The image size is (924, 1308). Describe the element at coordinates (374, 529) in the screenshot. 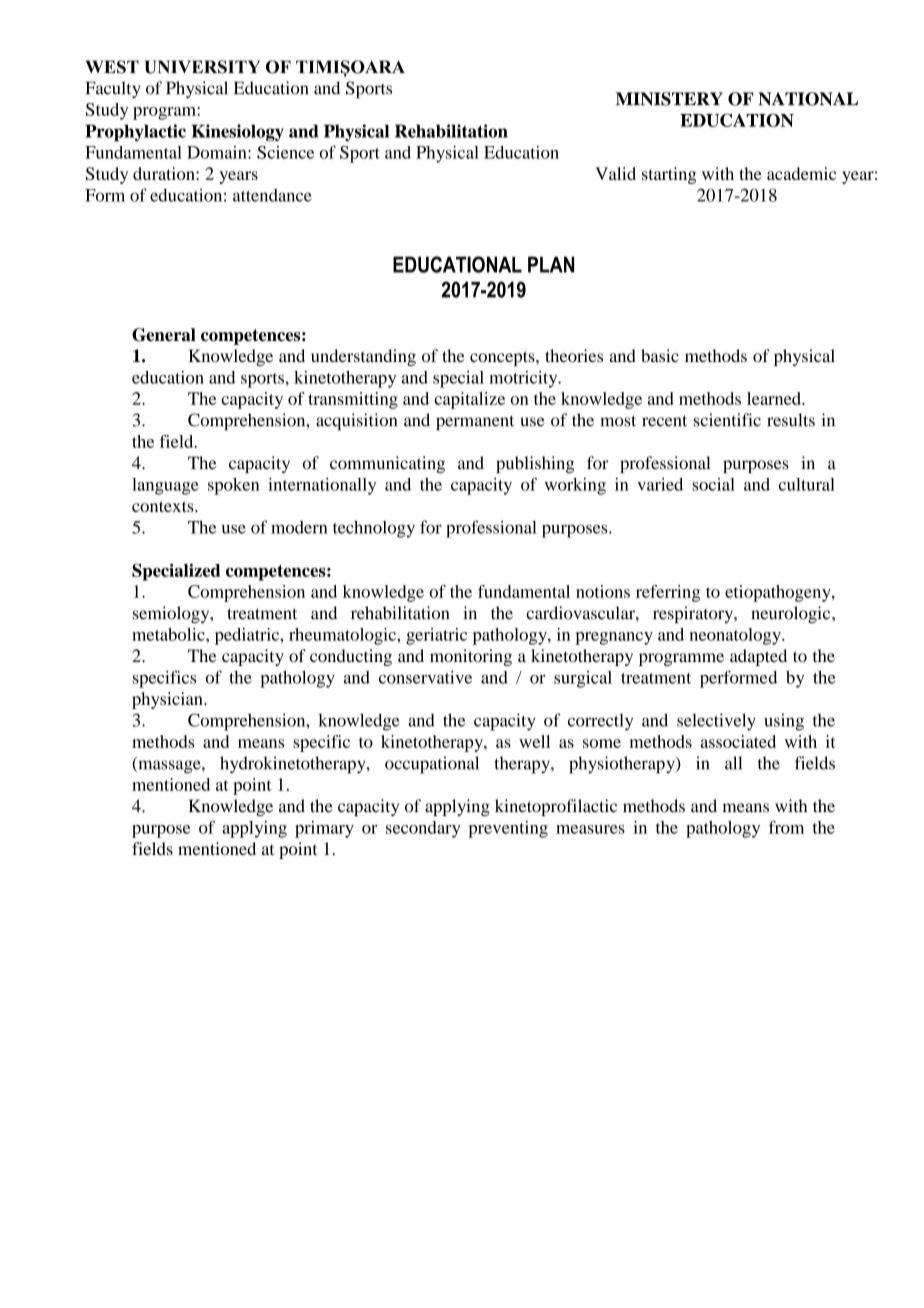

I see `technology` at that location.
